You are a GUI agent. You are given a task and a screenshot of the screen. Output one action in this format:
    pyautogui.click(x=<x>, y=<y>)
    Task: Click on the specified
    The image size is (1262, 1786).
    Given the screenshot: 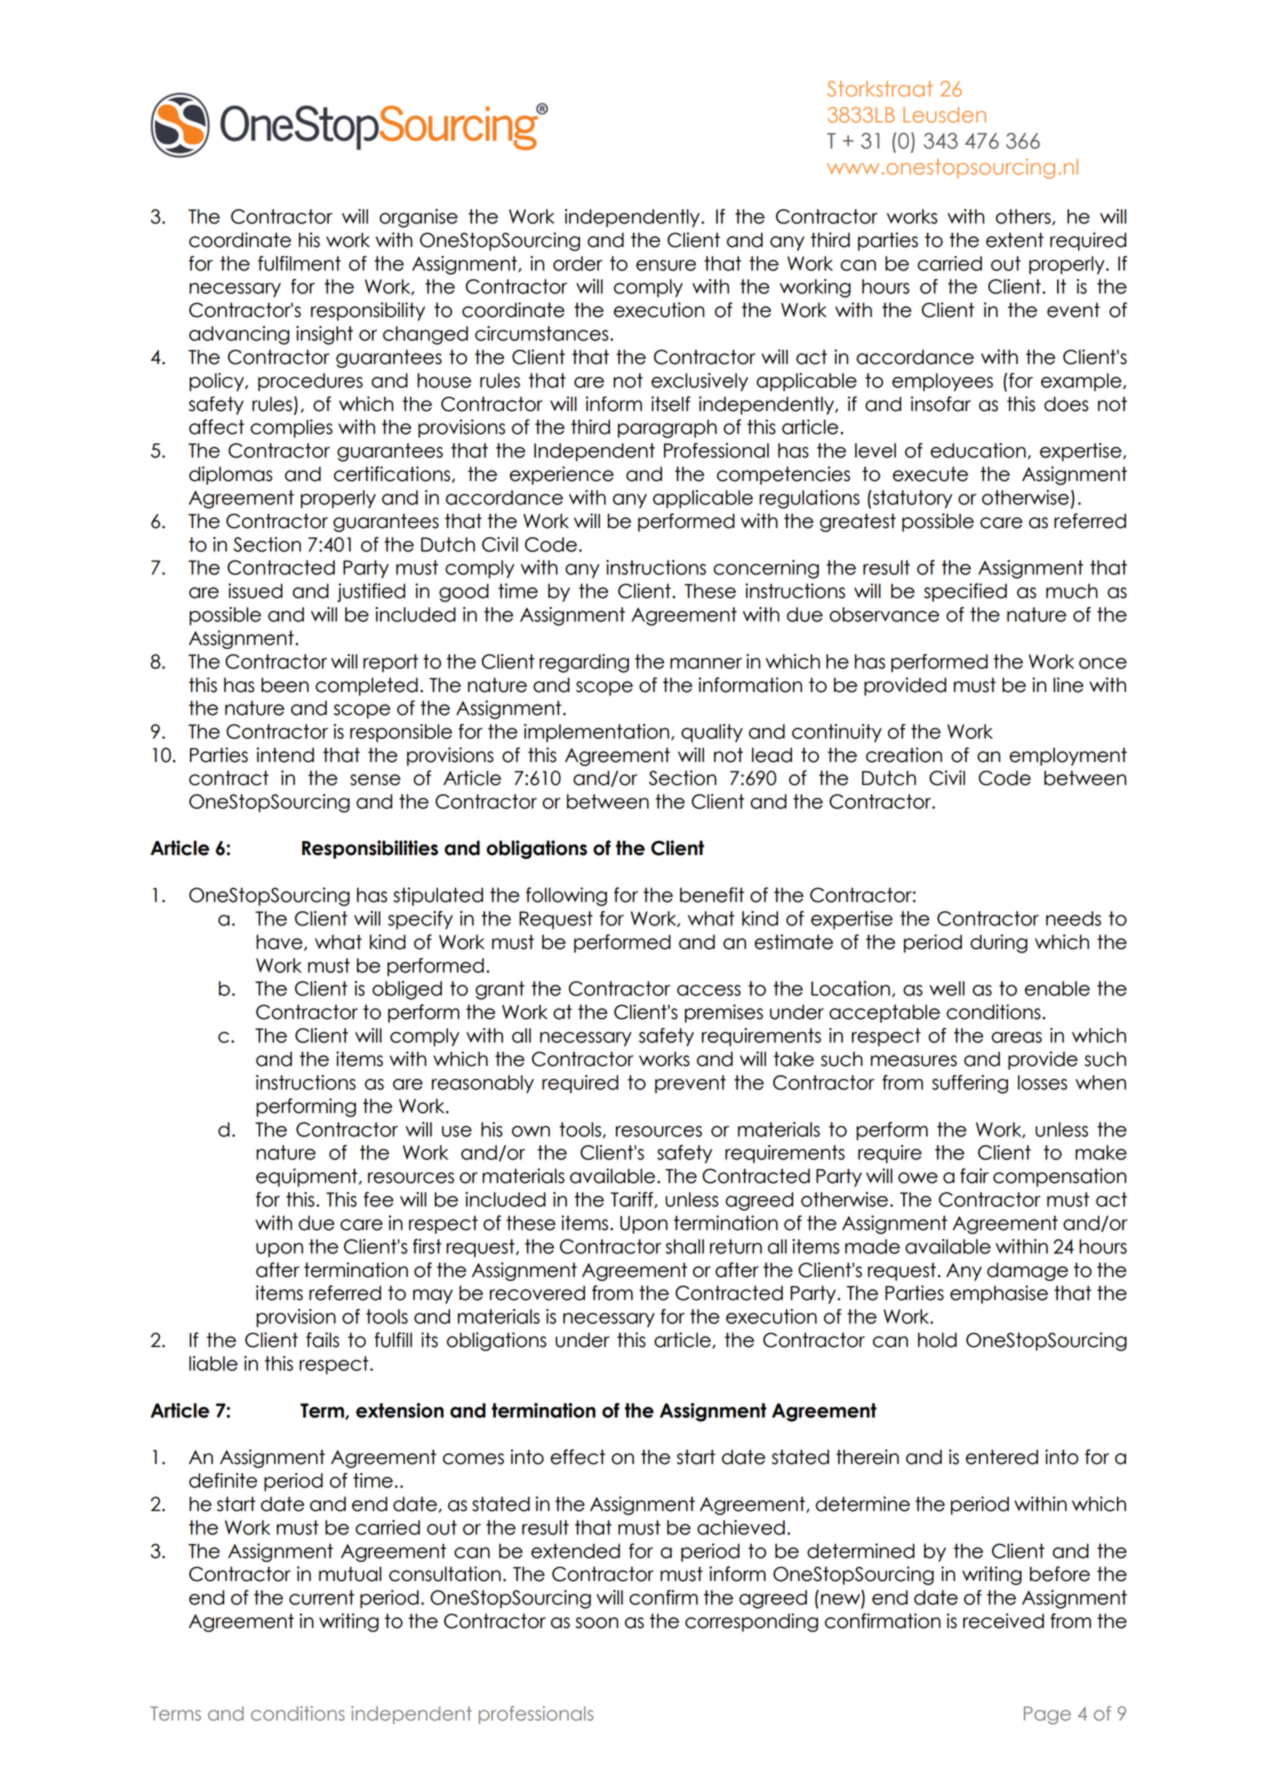 What is the action you would take?
    pyautogui.click(x=965, y=592)
